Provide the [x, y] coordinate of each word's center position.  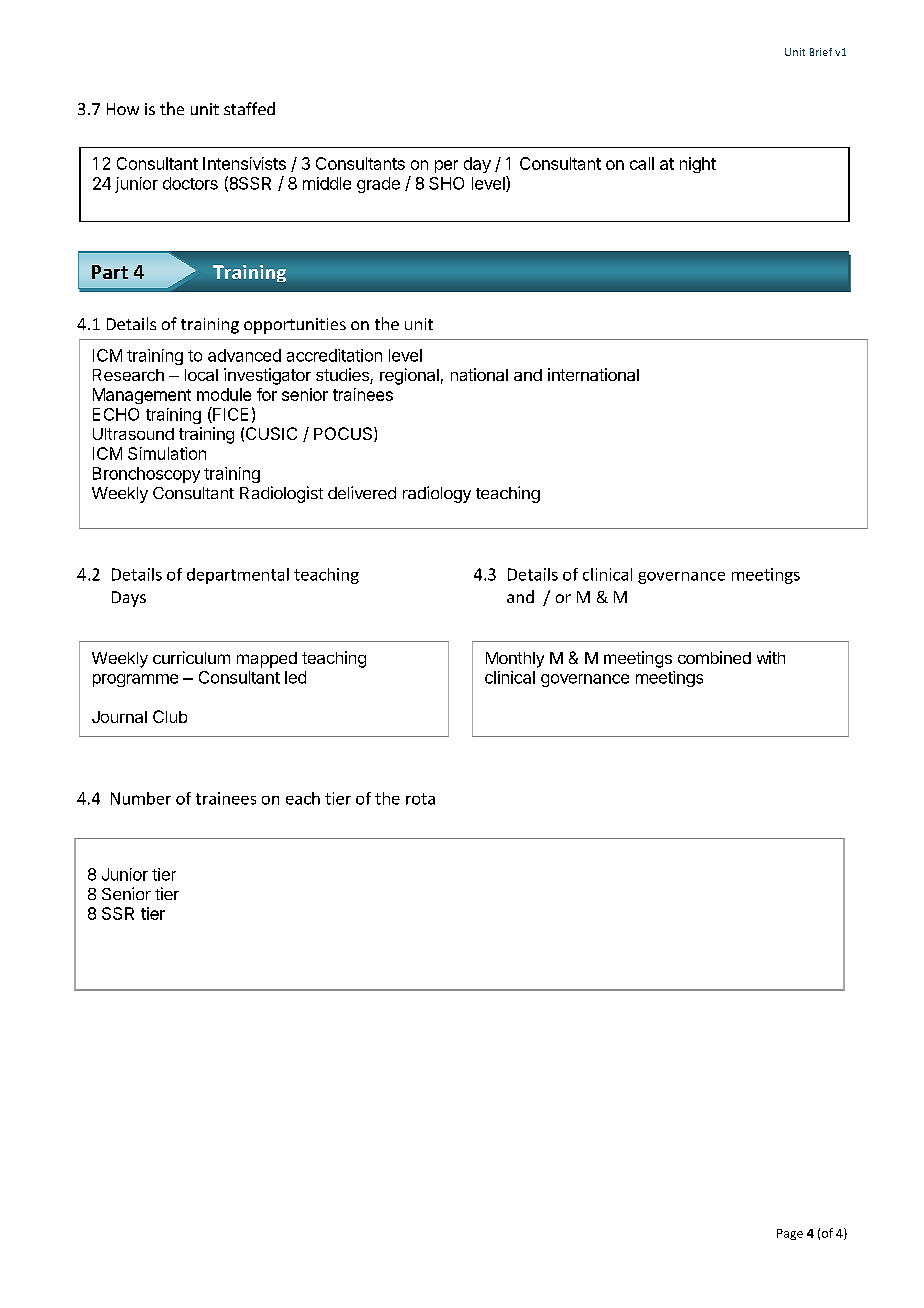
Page [790, 1234]
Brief [821, 52]
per [446, 166]
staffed [249, 108]
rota [420, 799]
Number [141, 798]
